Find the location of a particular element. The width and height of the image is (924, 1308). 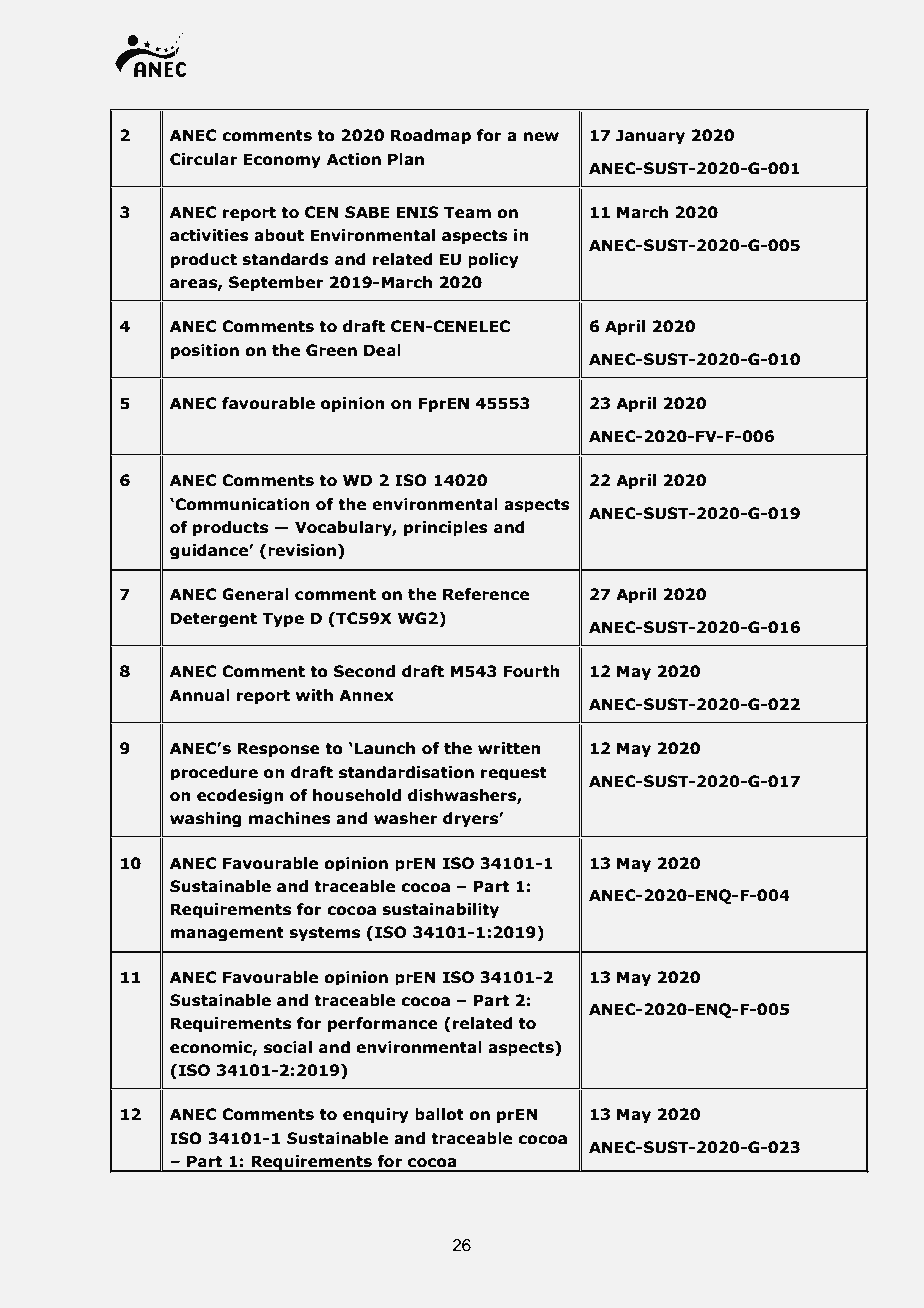

social is located at coordinates (288, 1047).
